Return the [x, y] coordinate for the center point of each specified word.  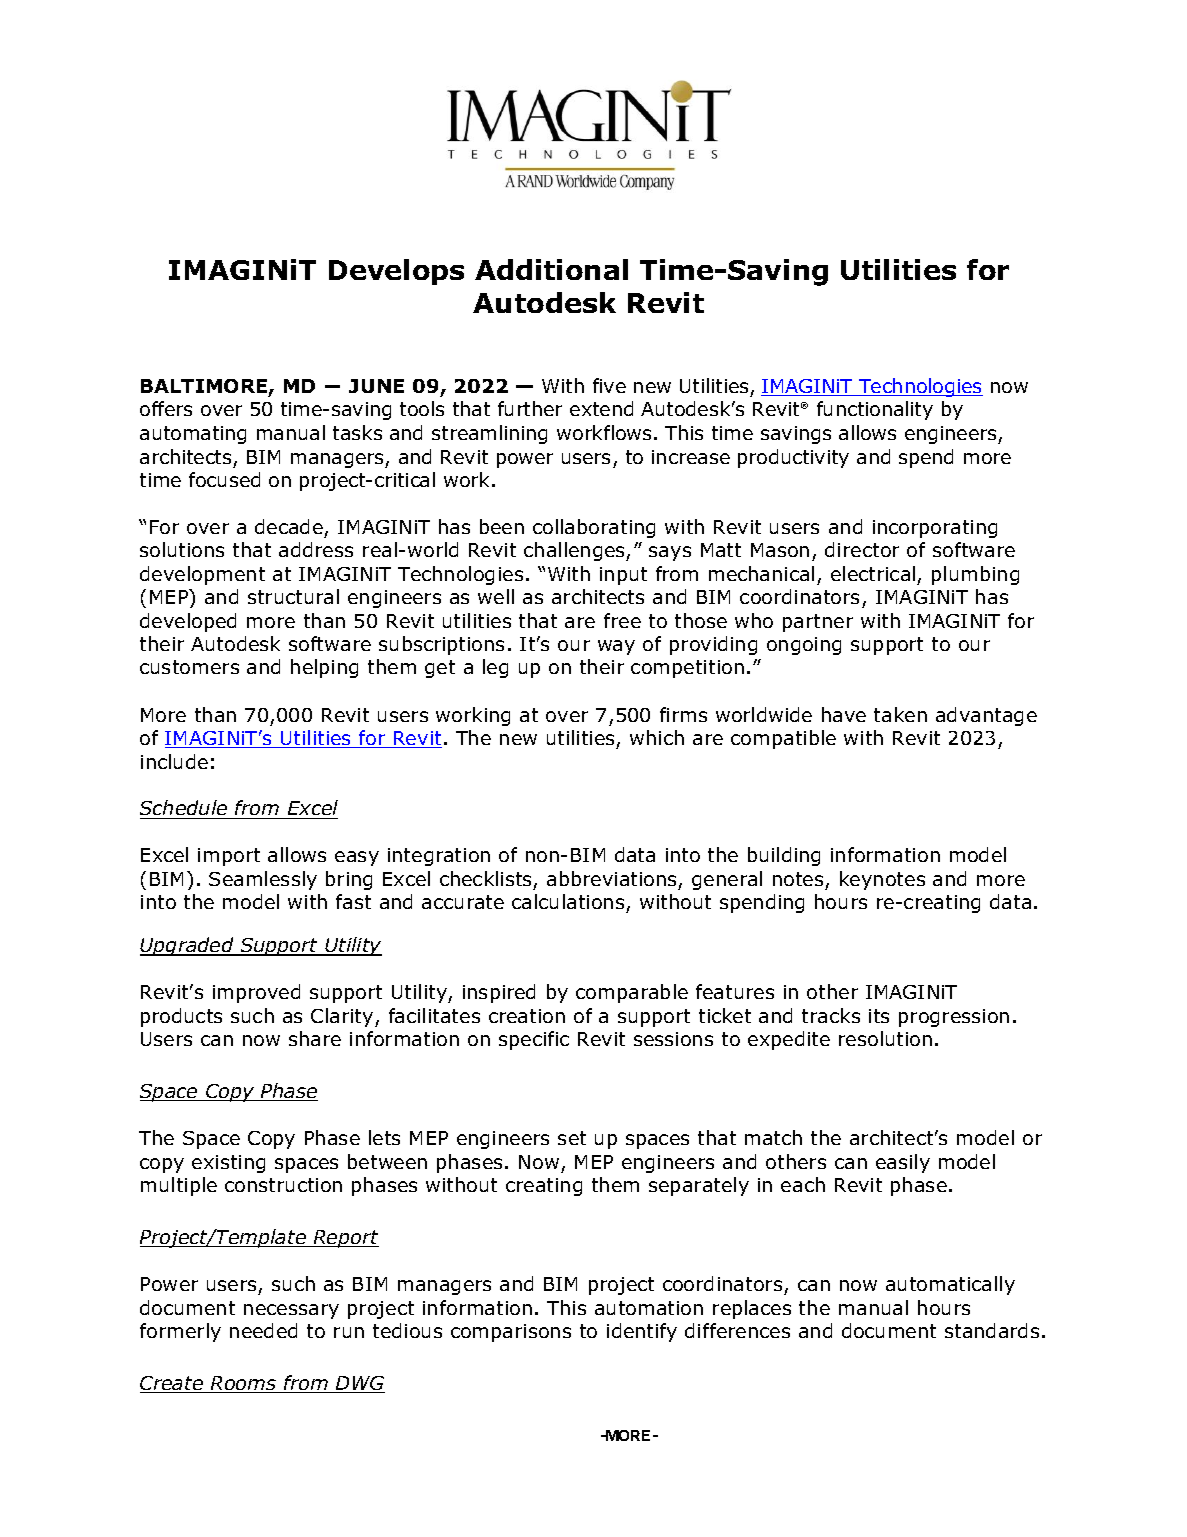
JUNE [376, 386]
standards [992, 1330]
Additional [551, 269]
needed [263, 1330]
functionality [875, 410]
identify [642, 1332]
